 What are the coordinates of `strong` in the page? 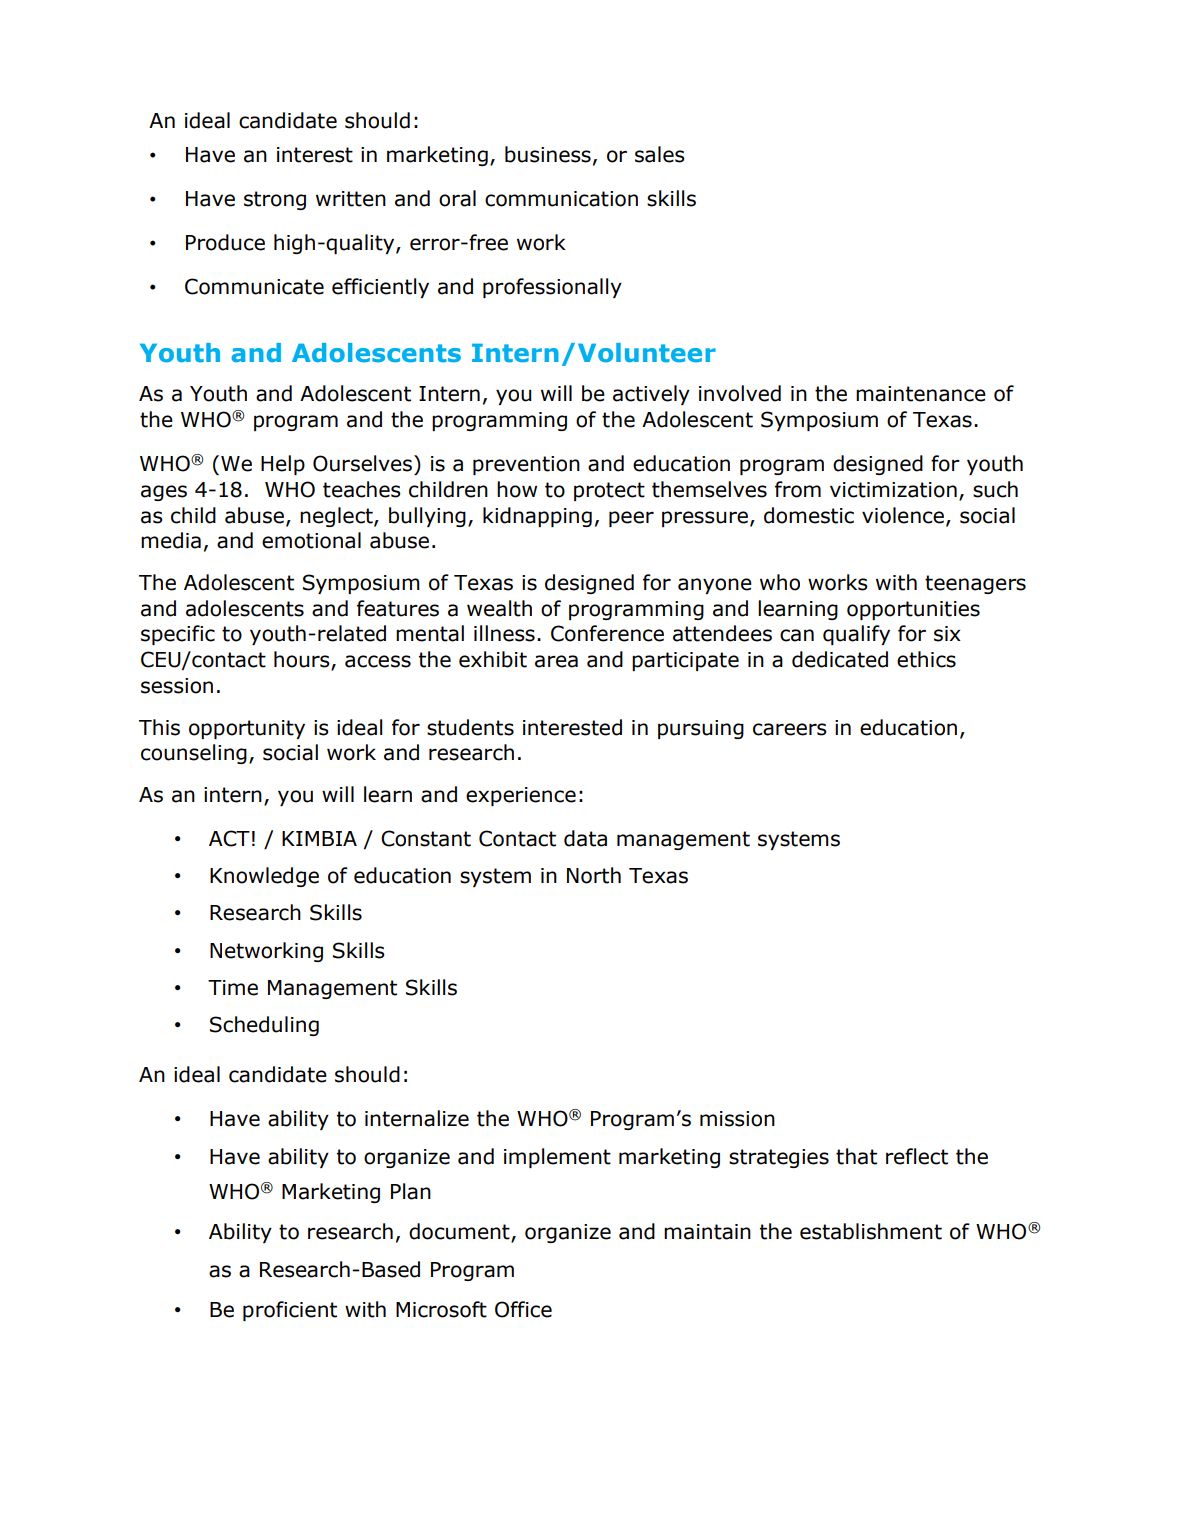 It's located at (275, 200).
